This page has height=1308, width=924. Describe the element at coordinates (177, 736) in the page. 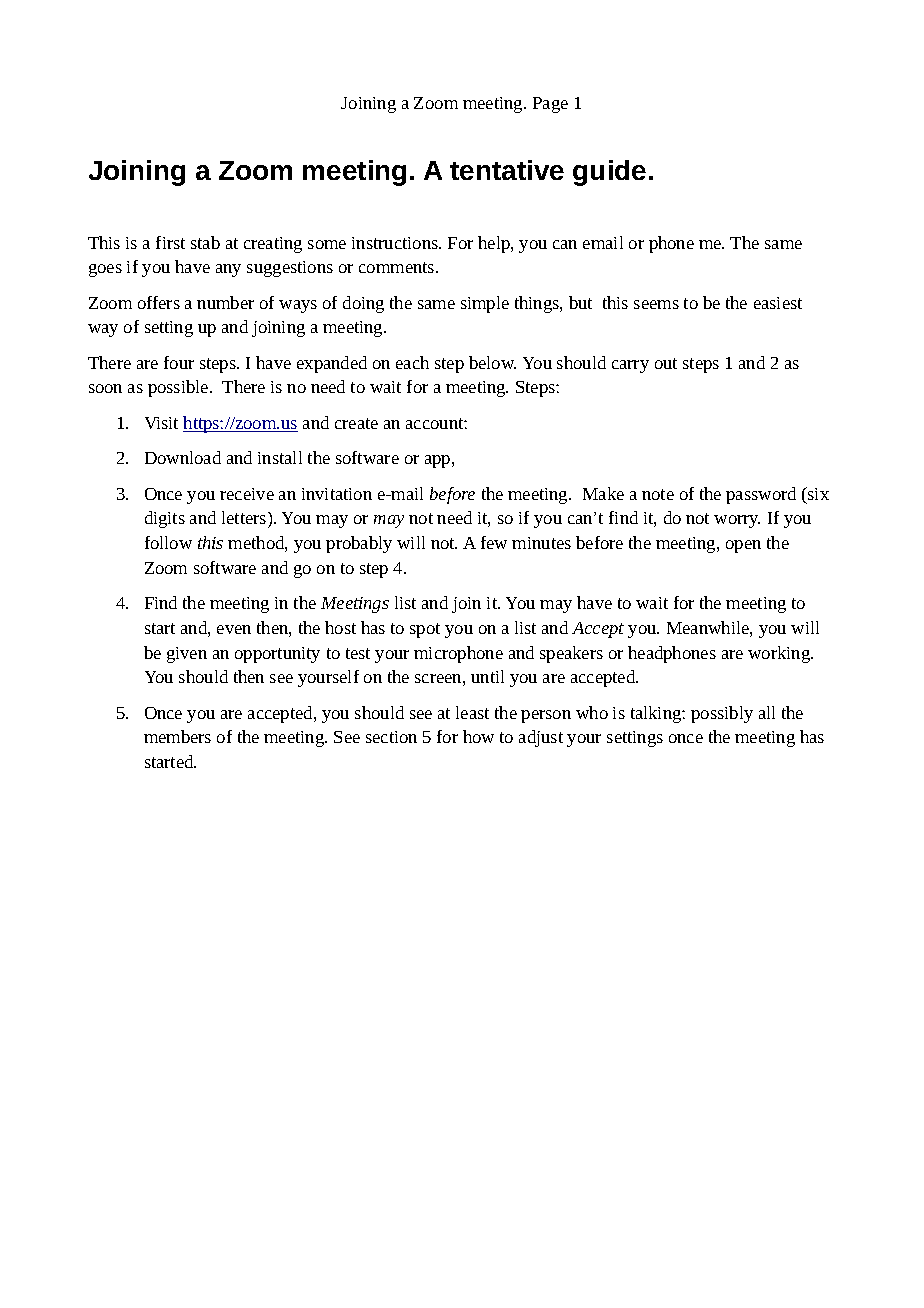

I see `members` at that location.
